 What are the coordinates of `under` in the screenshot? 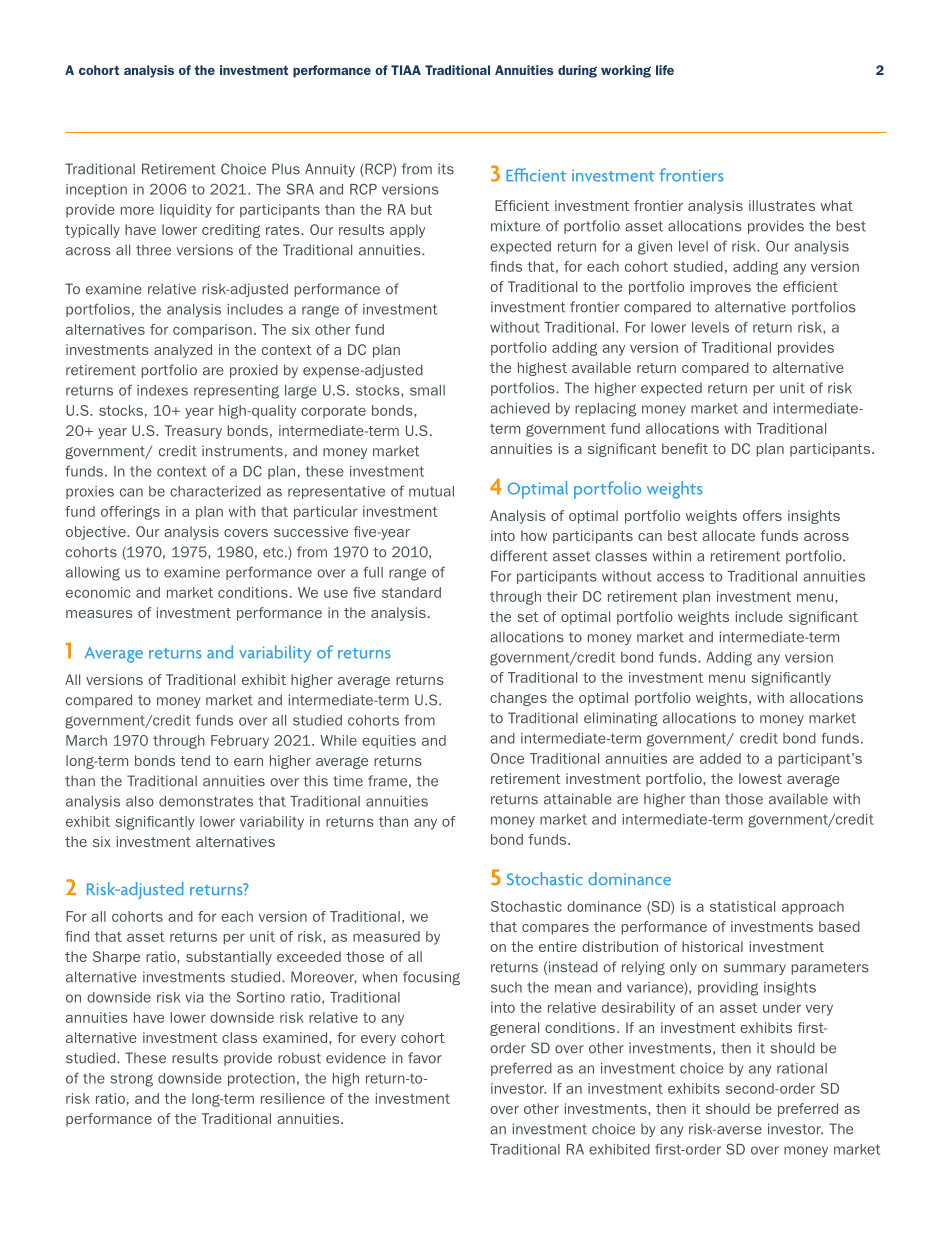 It's located at (782, 1007).
